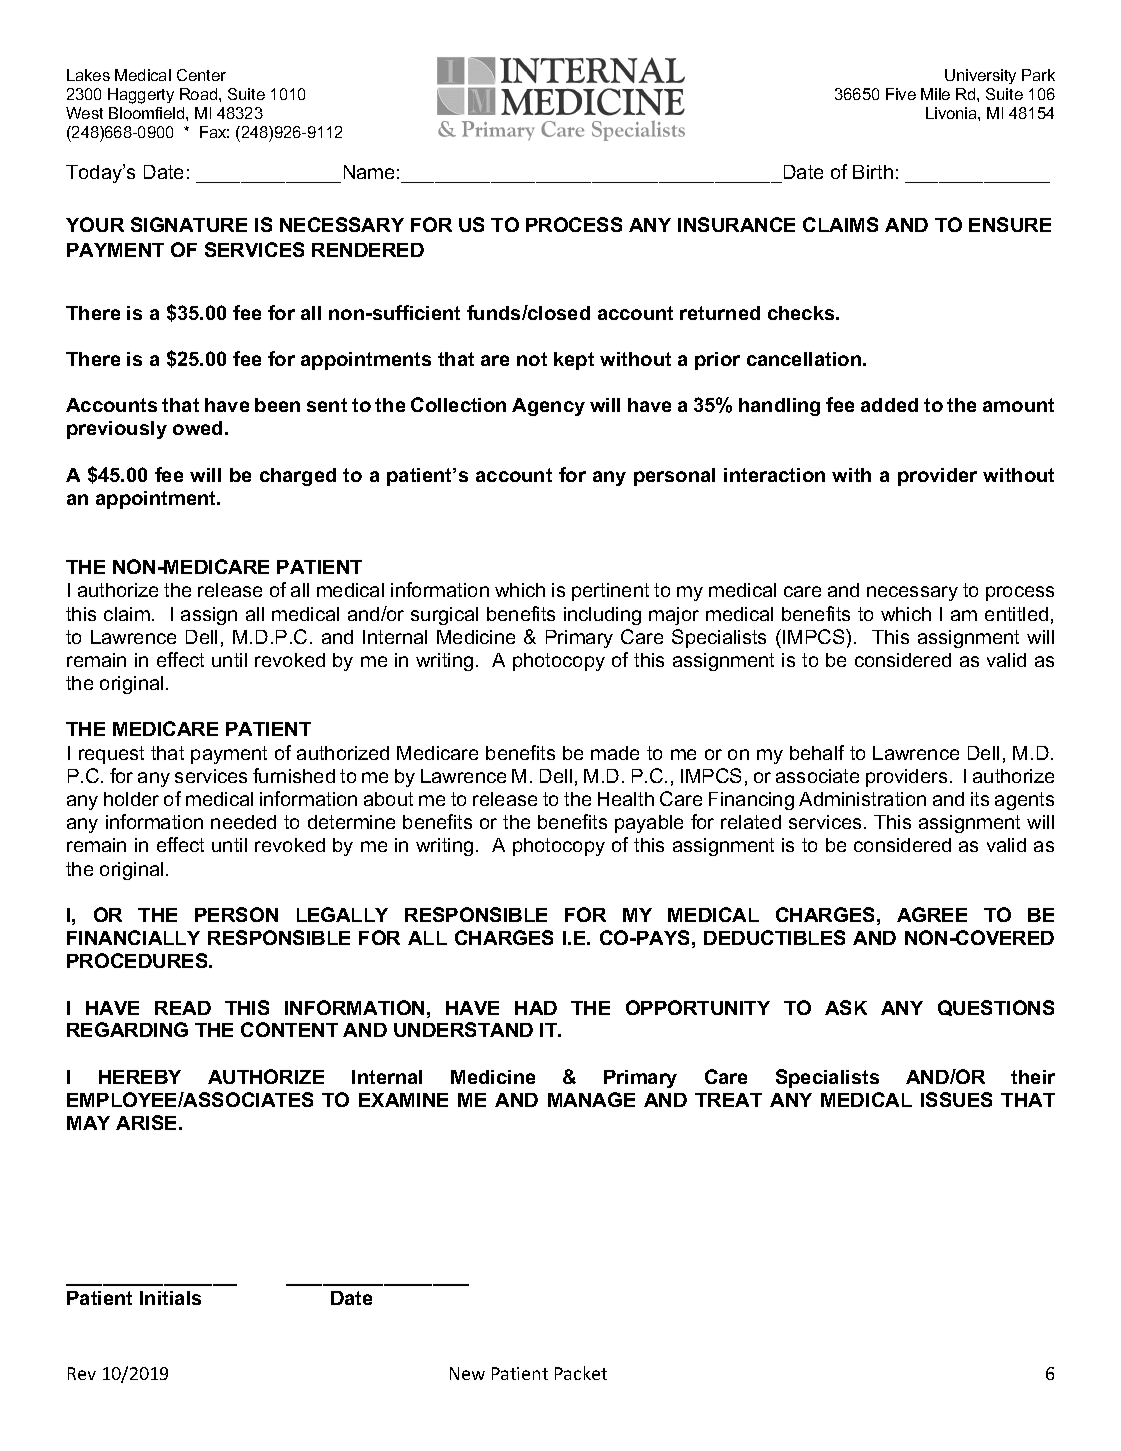  Describe the element at coordinates (736, 224) in the page. I see `INSURANCE` at that location.
